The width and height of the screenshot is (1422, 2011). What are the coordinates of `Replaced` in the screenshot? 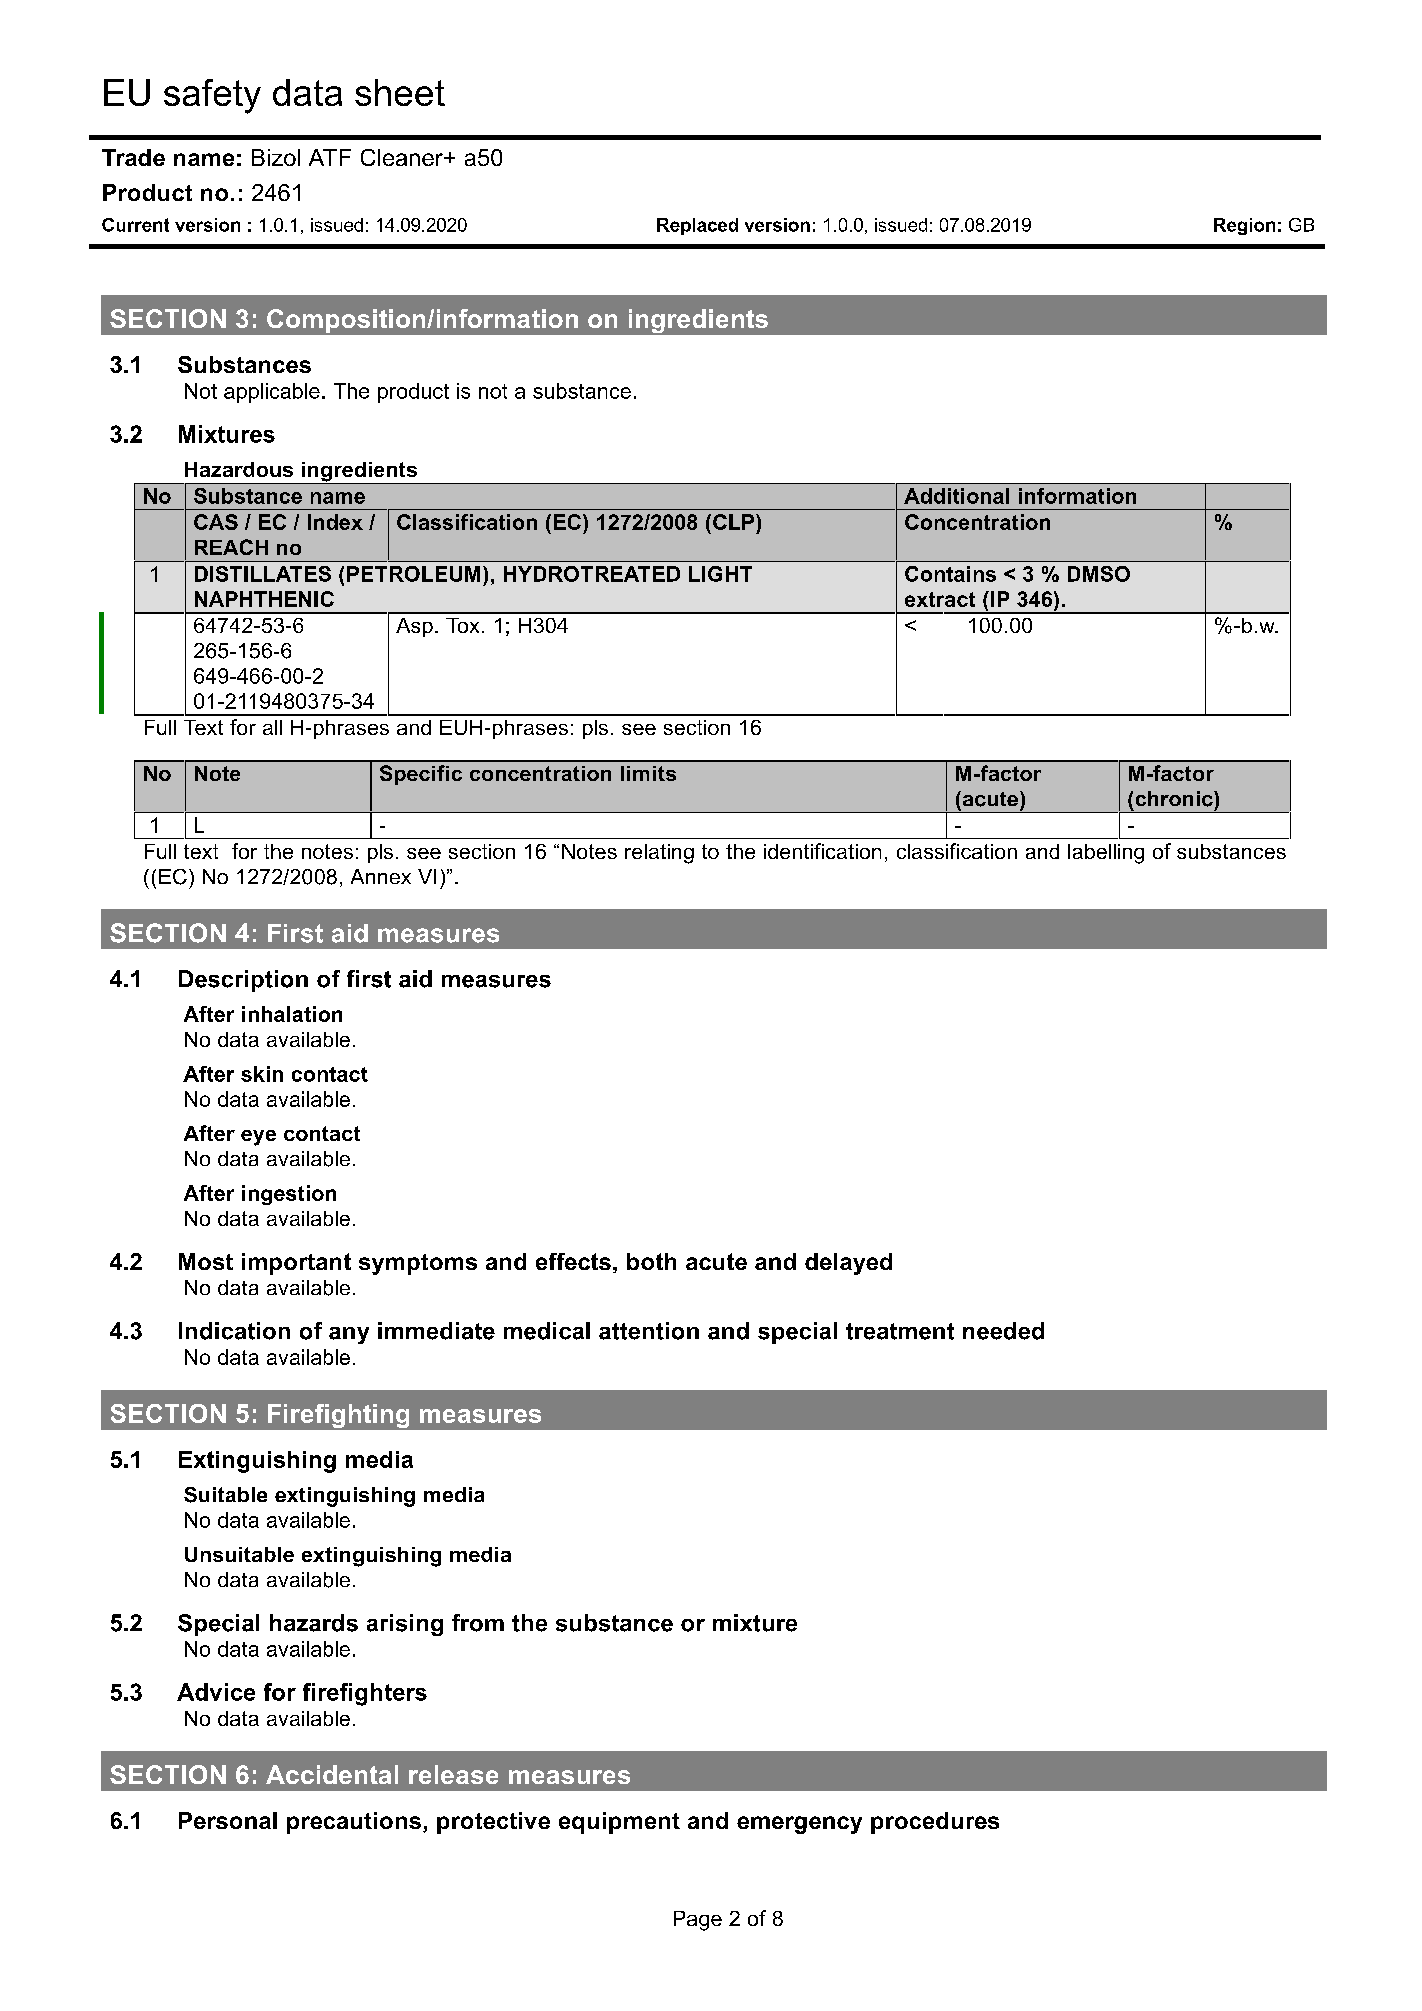 It's located at (697, 226).
